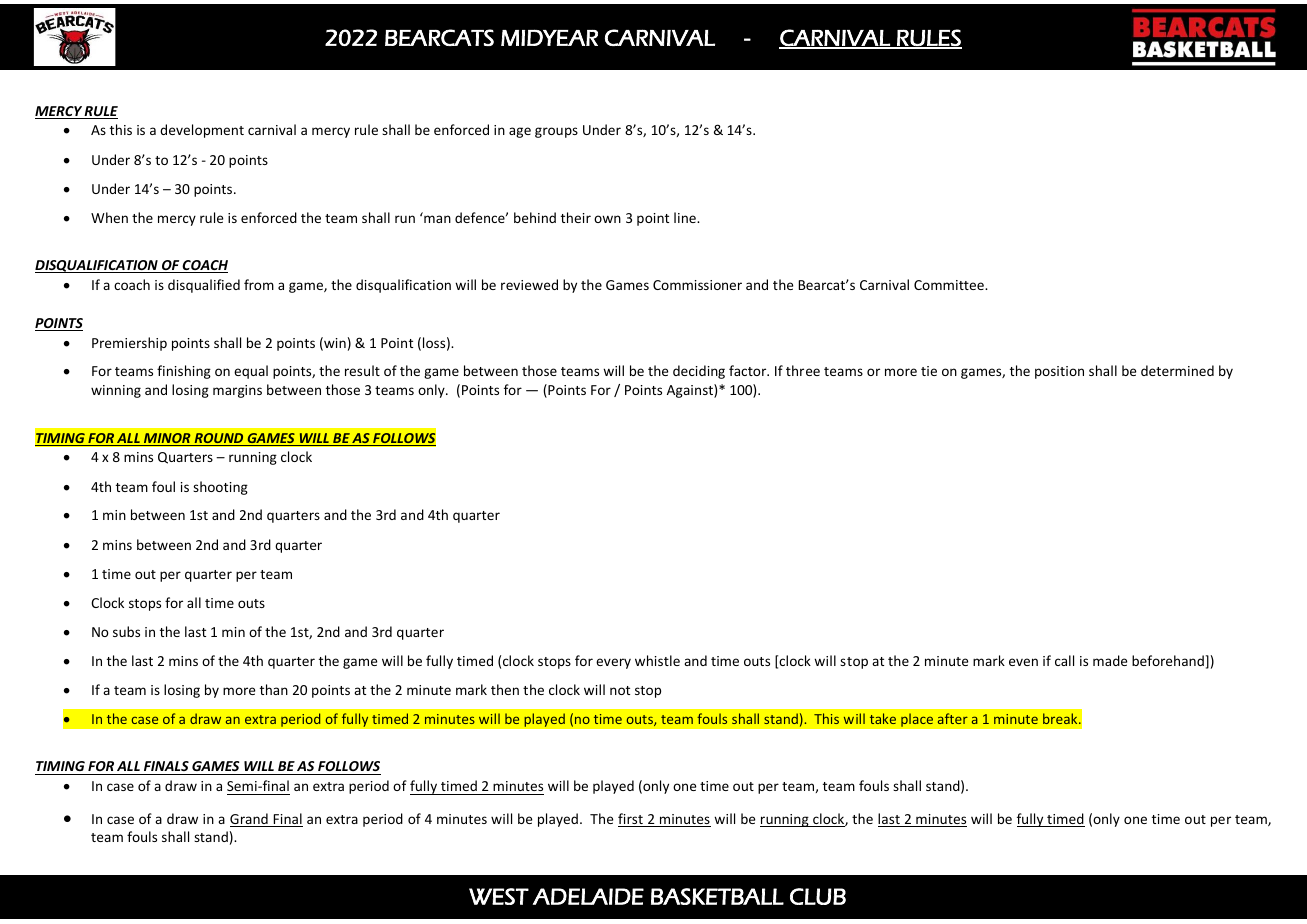  I want to click on shooting, so click(220, 488).
